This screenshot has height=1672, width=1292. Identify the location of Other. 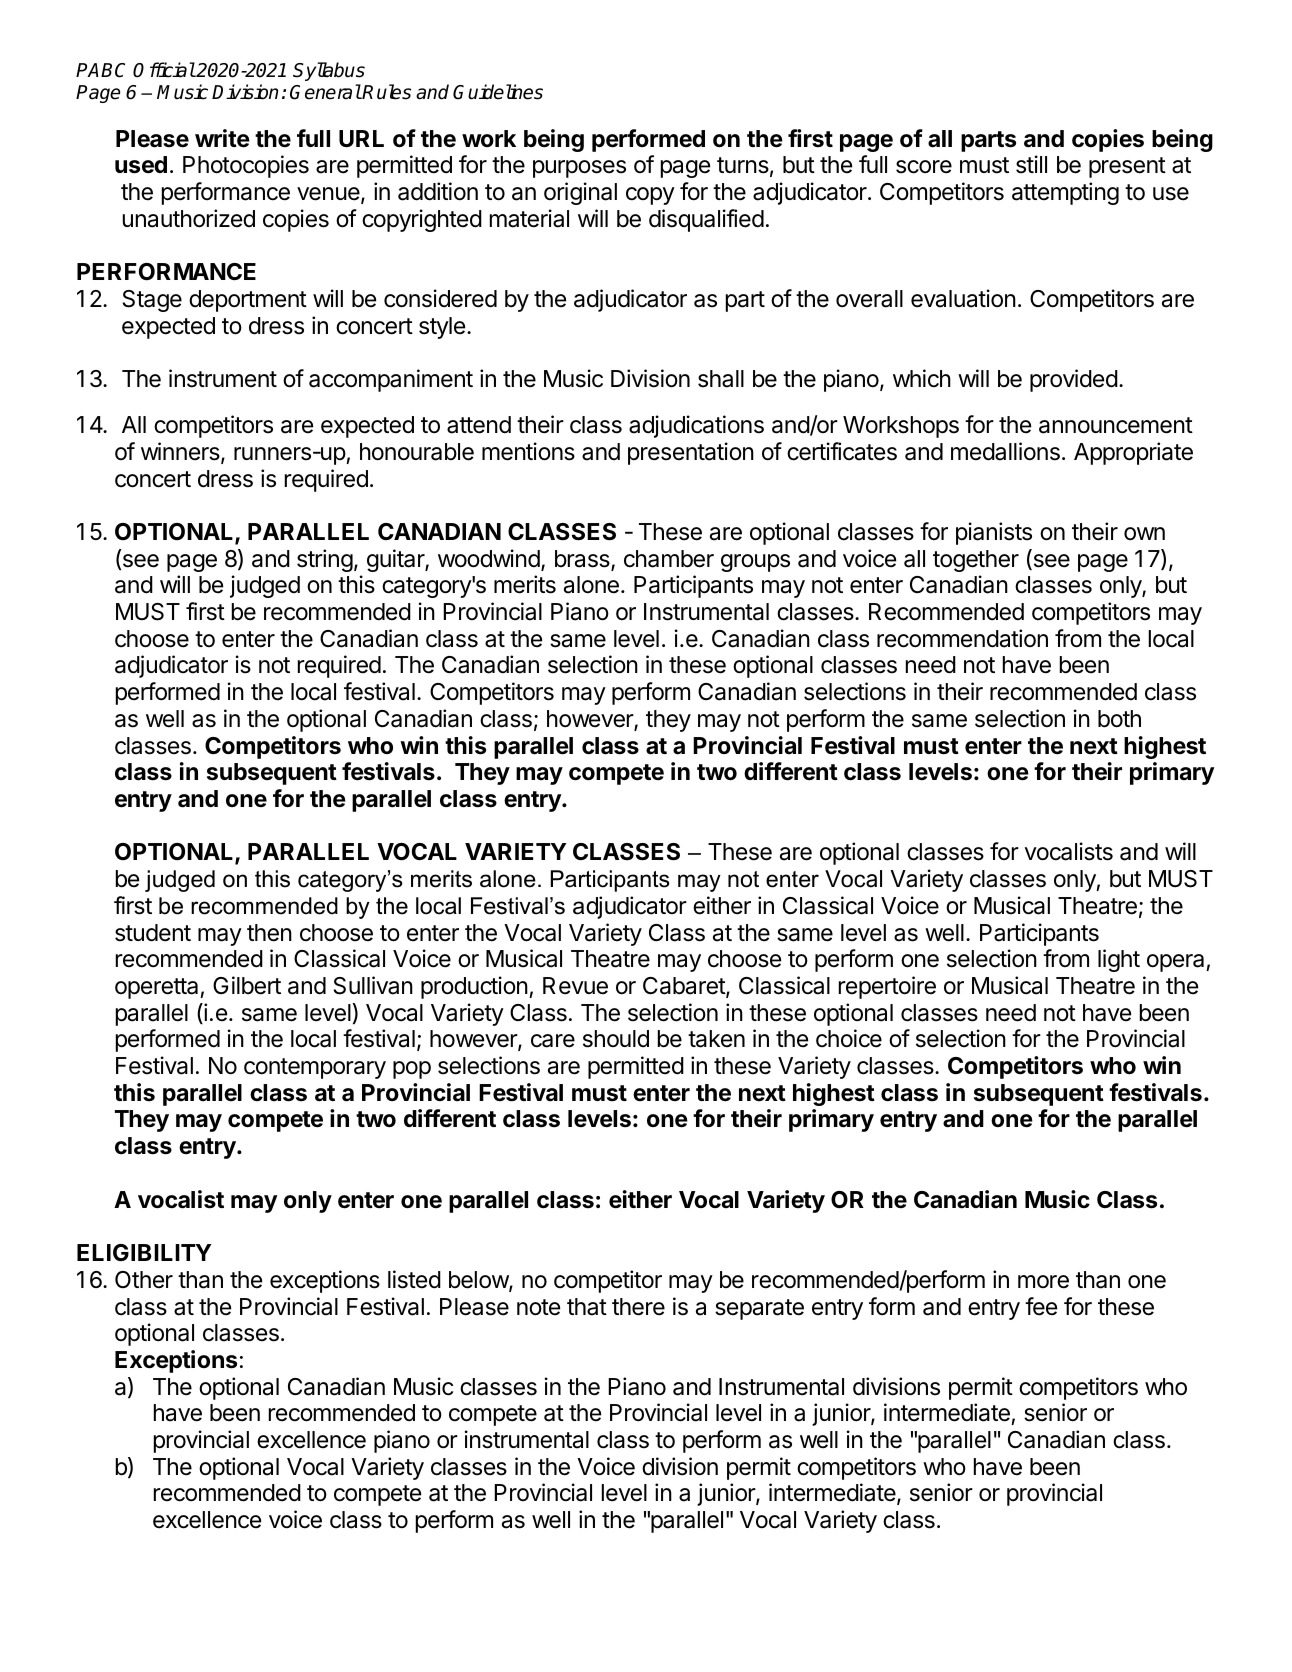
(144, 1279).
